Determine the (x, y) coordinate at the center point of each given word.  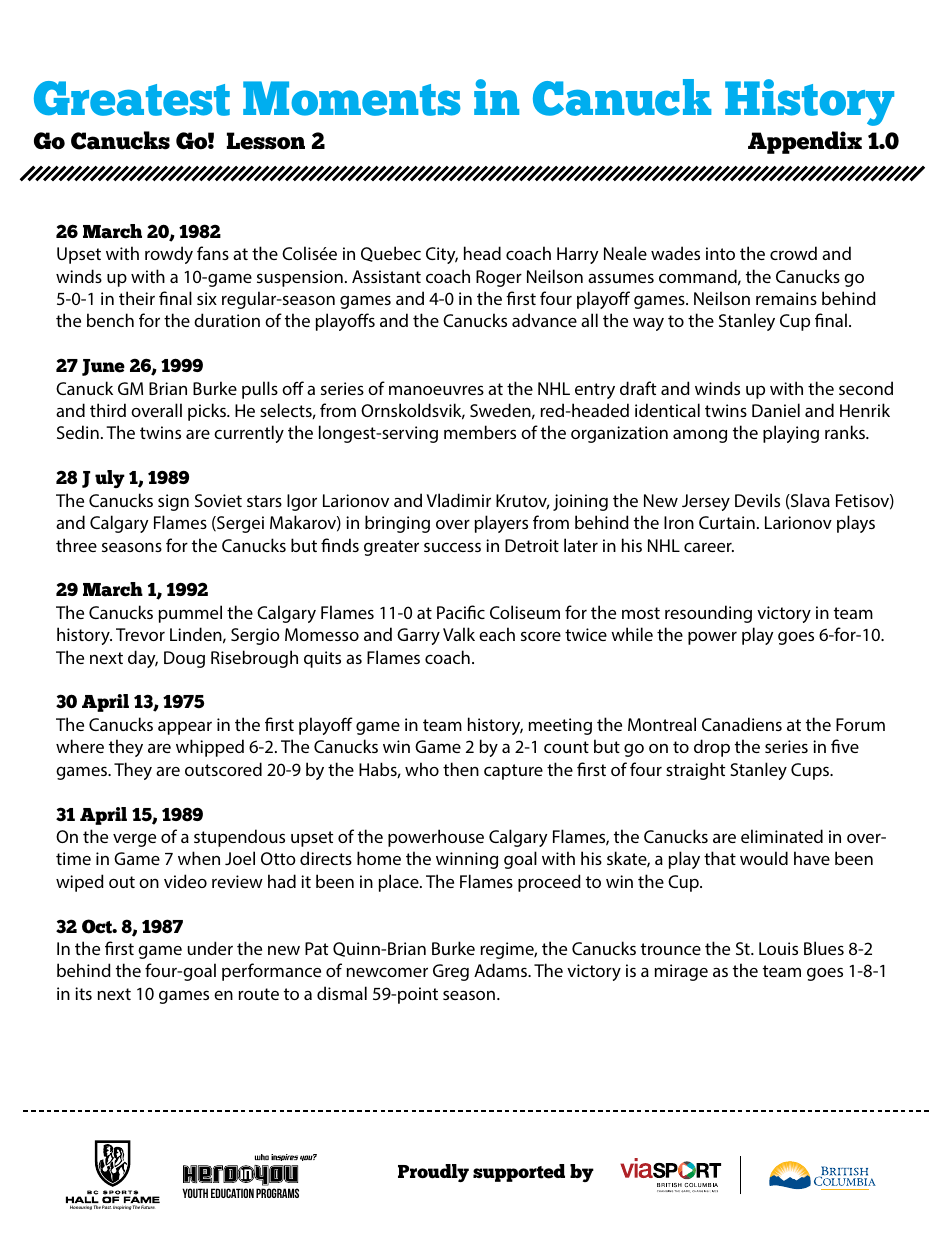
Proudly (433, 1173)
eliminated (782, 836)
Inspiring (122, 1208)
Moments (351, 98)
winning (467, 860)
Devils (757, 500)
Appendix (805, 142)
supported (519, 1173)
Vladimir (458, 500)
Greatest (132, 98)
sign (173, 502)
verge (134, 840)
